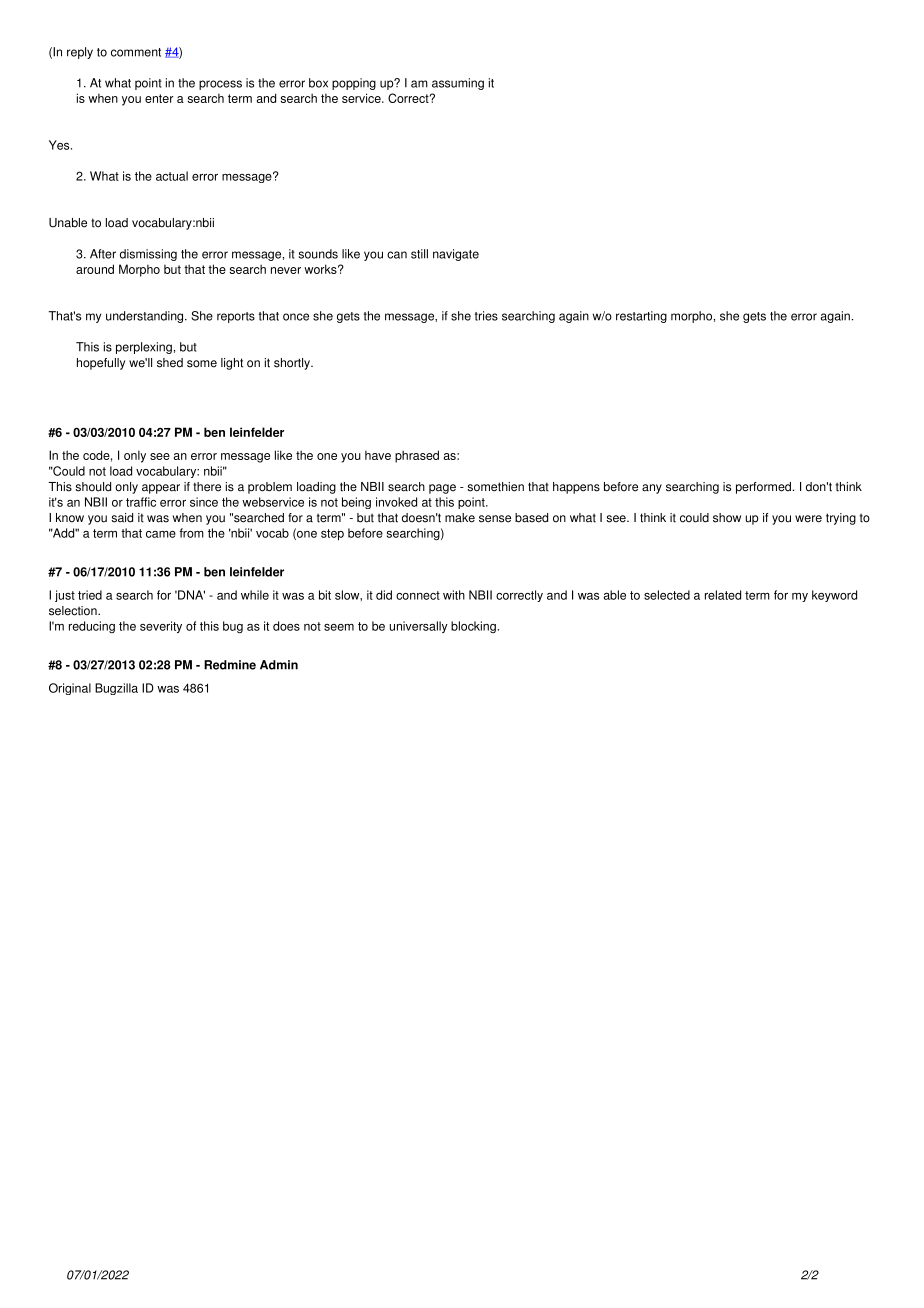  What do you see at coordinates (116, 689) in the screenshot?
I see `Bugzilla` at bounding box center [116, 689].
